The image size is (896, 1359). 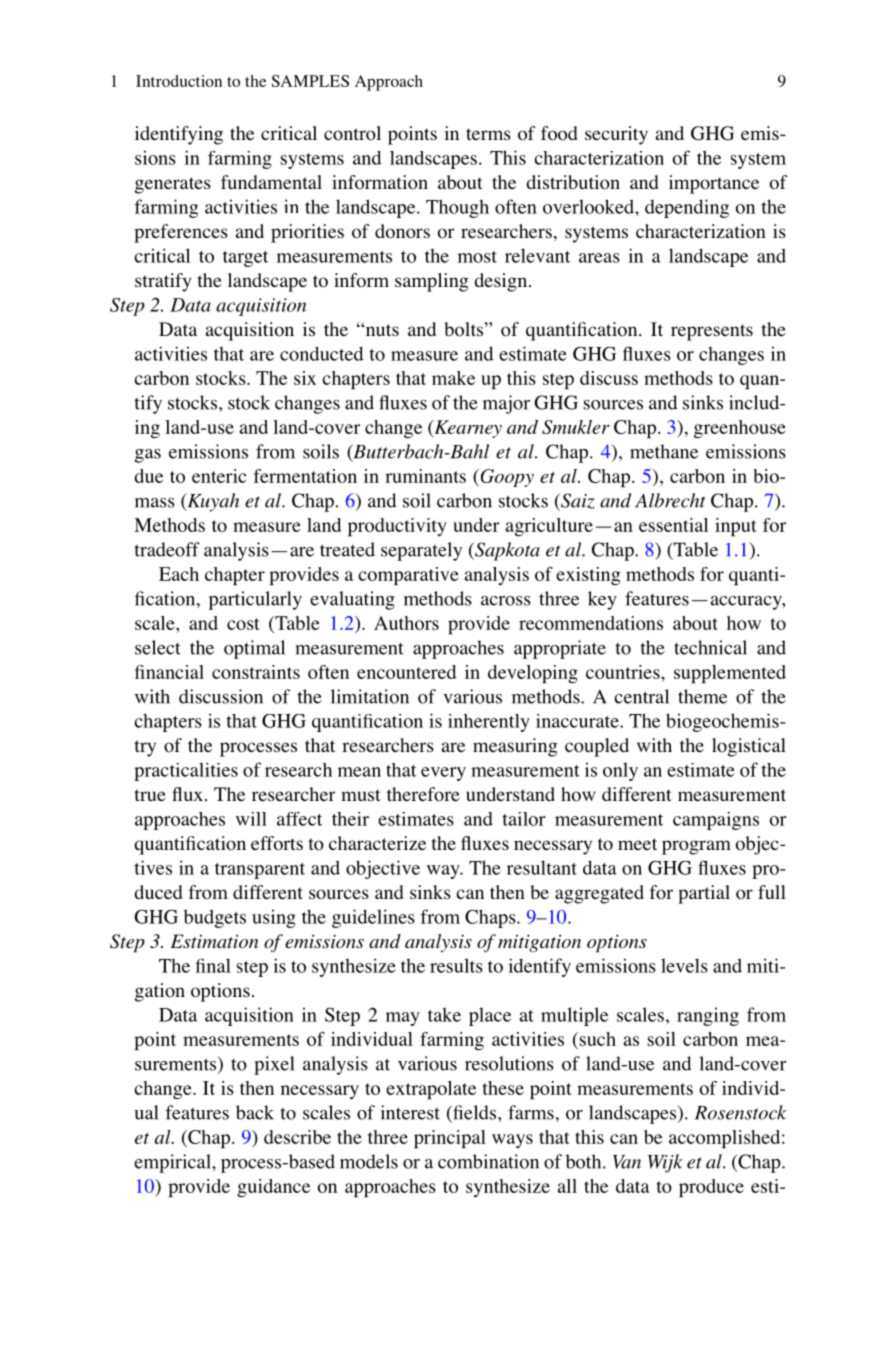 What do you see at coordinates (488, 134) in the screenshot?
I see `terms` at bounding box center [488, 134].
